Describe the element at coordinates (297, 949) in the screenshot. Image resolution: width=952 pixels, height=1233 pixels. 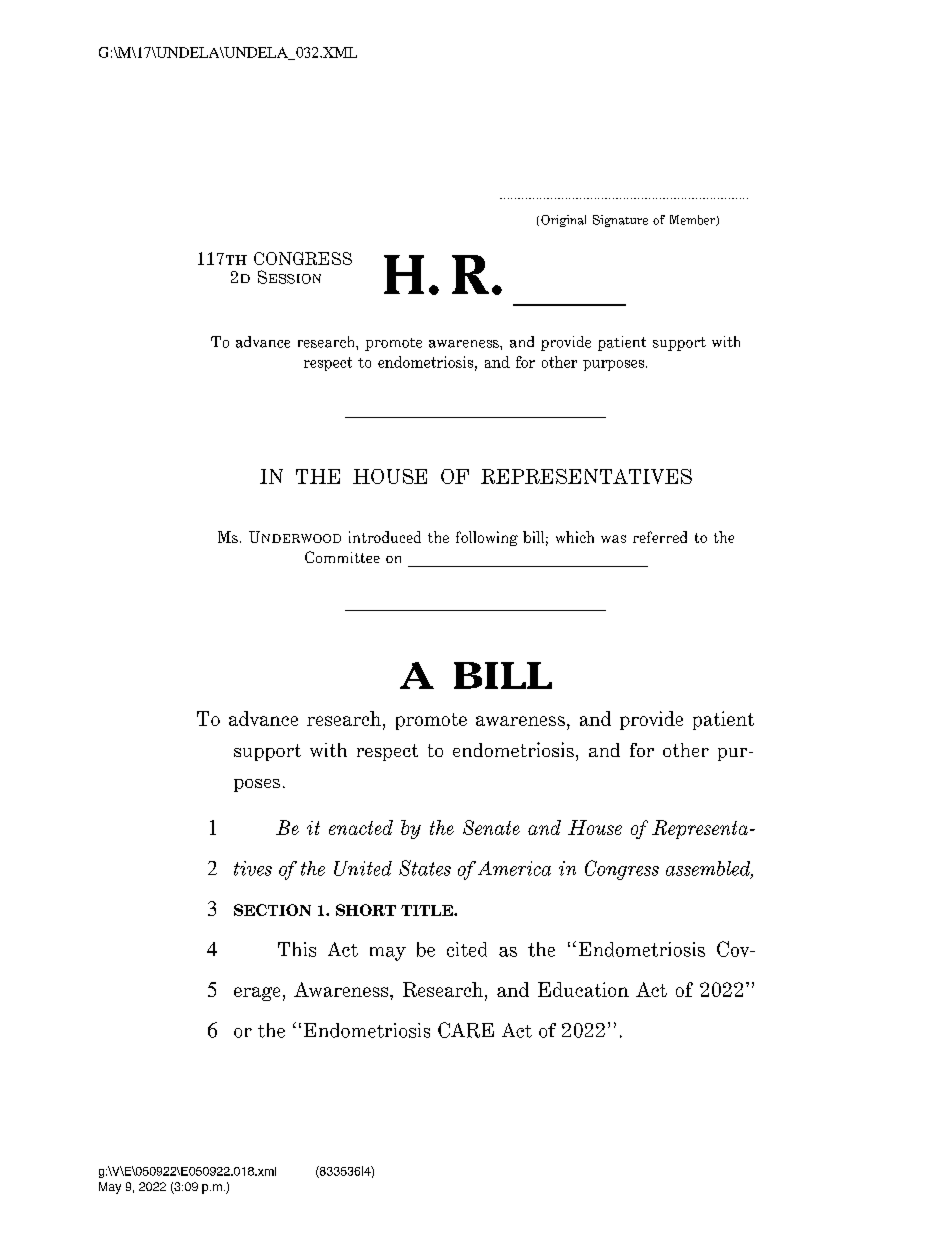
I see `This` at that location.
